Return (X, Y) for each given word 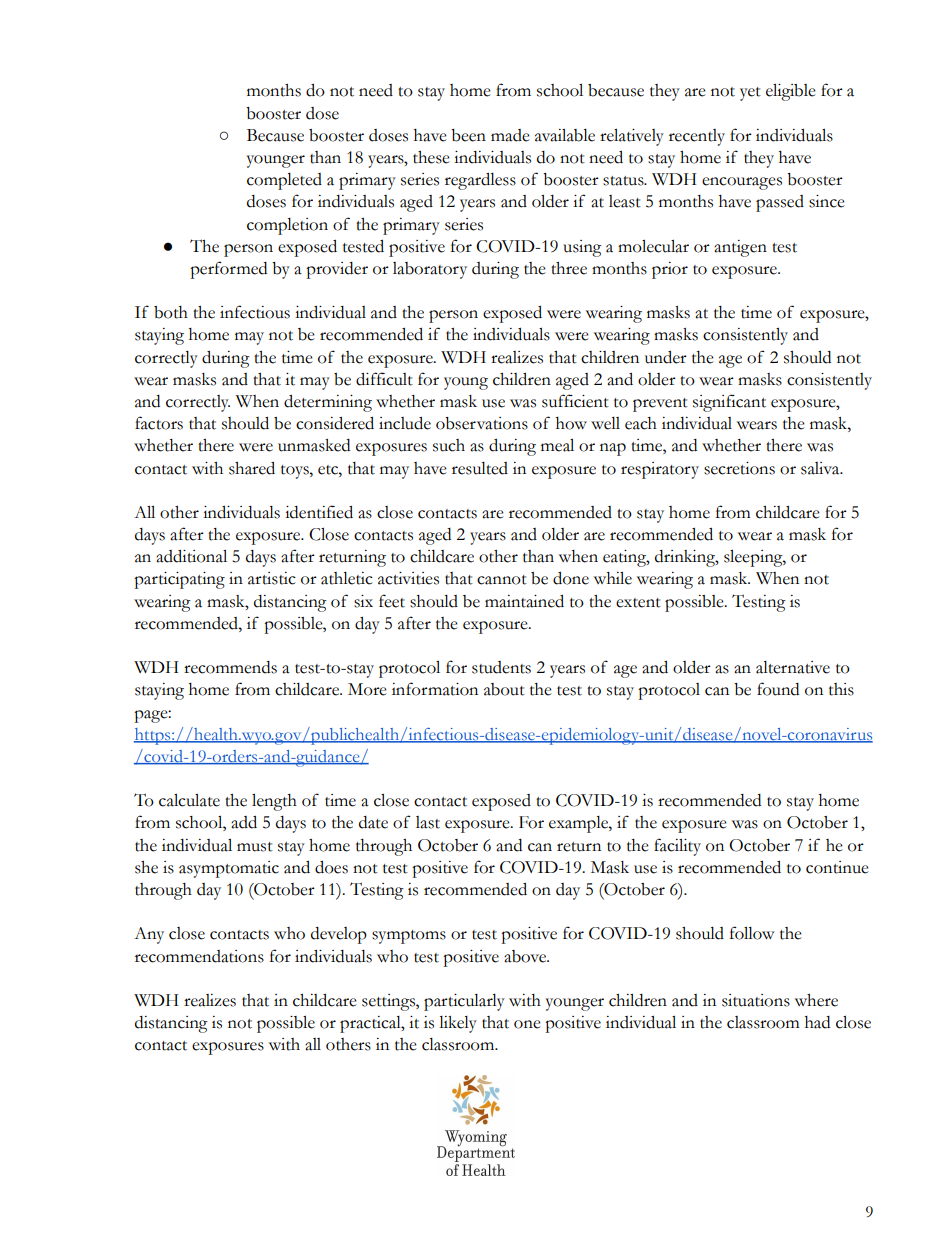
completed (284, 181)
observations (482, 423)
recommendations (199, 956)
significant (729, 403)
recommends (230, 667)
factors (159, 423)
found (778, 689)
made (510, 135)
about (504, 689)
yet (750, 94)
